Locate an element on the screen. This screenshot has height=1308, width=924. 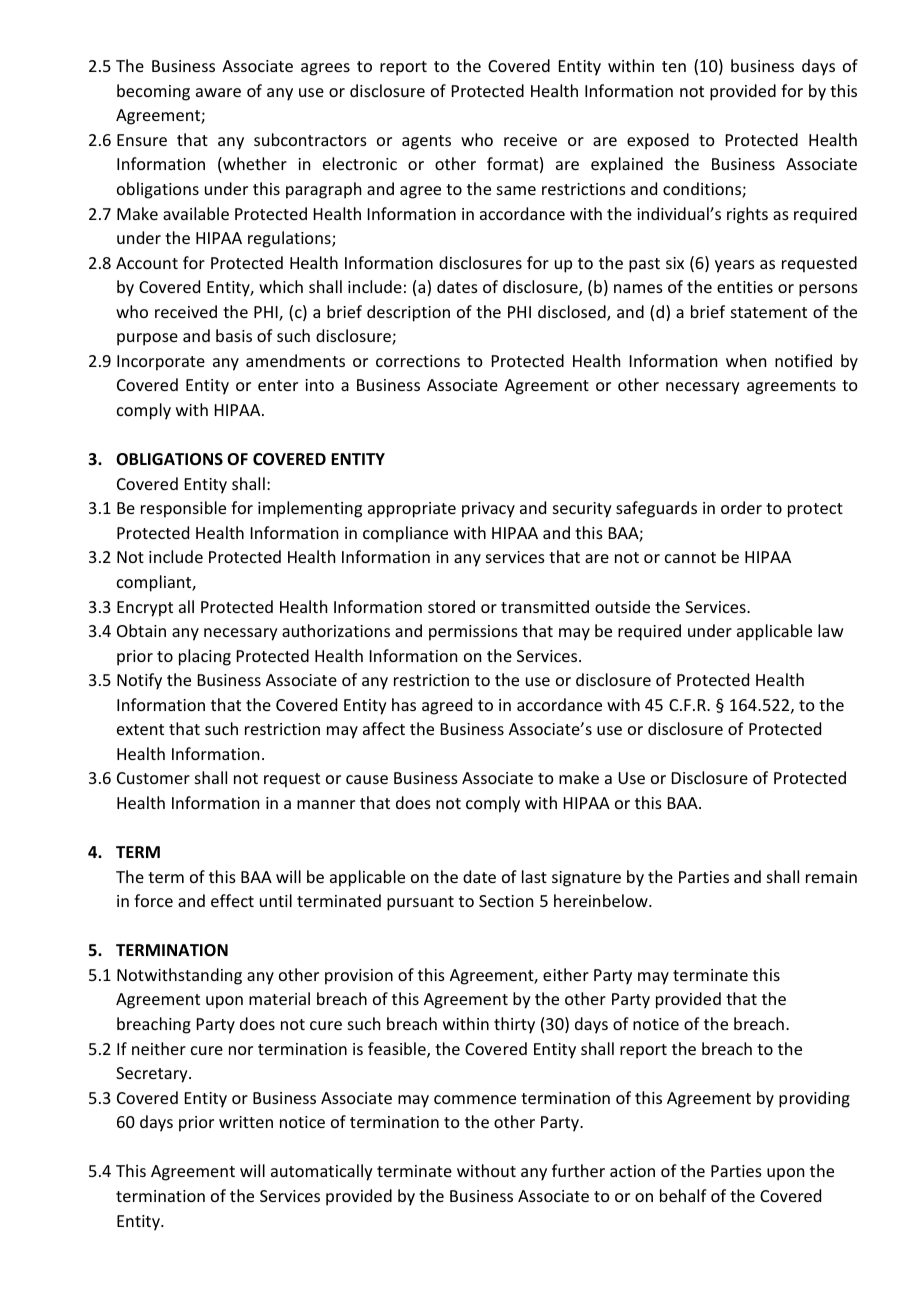
aware is located at coordinates (218, 92).
